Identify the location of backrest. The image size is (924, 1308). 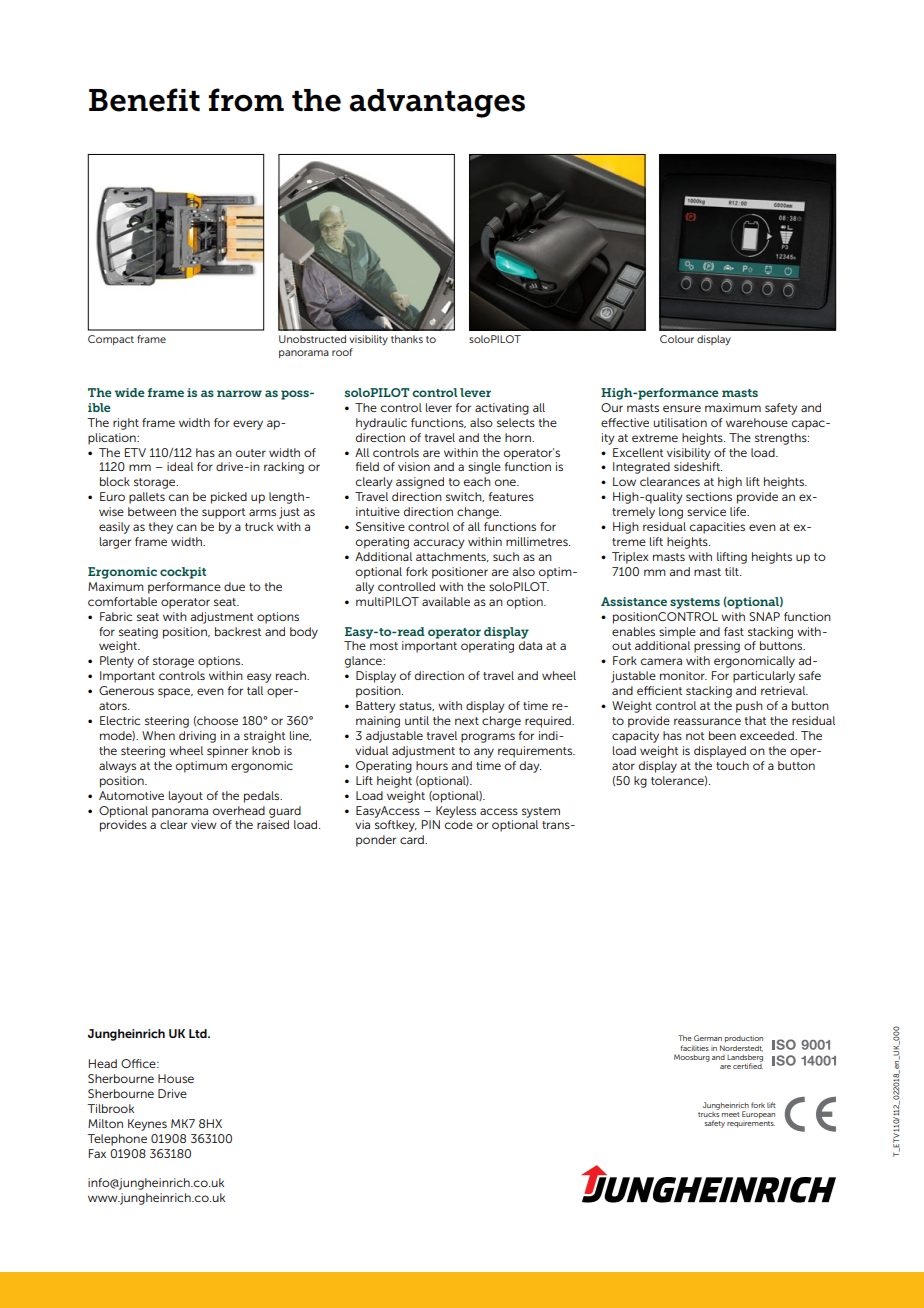
(238, 631).
